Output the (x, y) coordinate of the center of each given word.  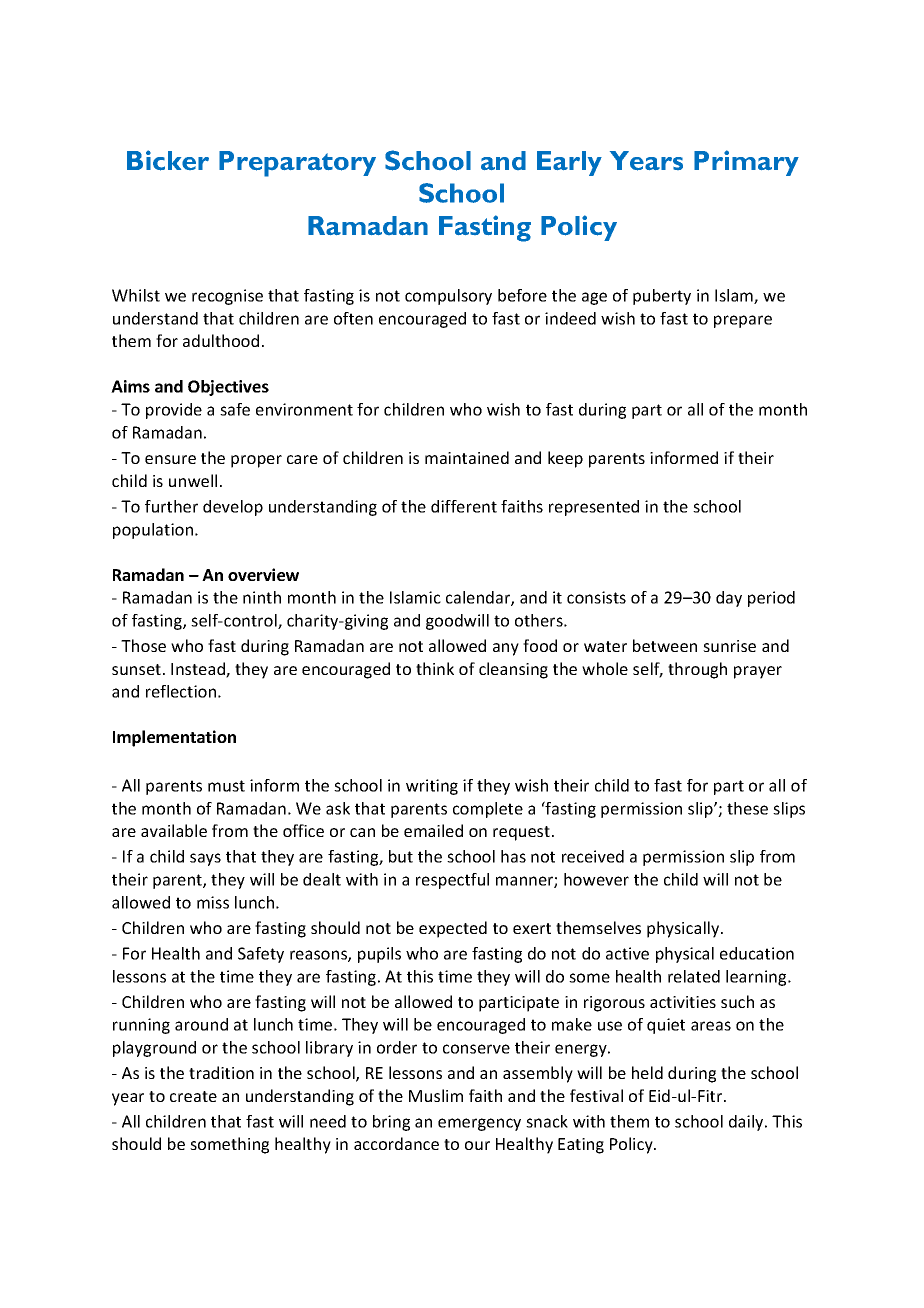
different (464, 506)
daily (747, 1123)
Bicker (168, 160)
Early (569, 163)
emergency (479, 1124)
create (193, 1096)
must (226, 786)
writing (432, 787)
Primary (746, 163)
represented (594, 508)
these (747, 808)
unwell (193, 480)
